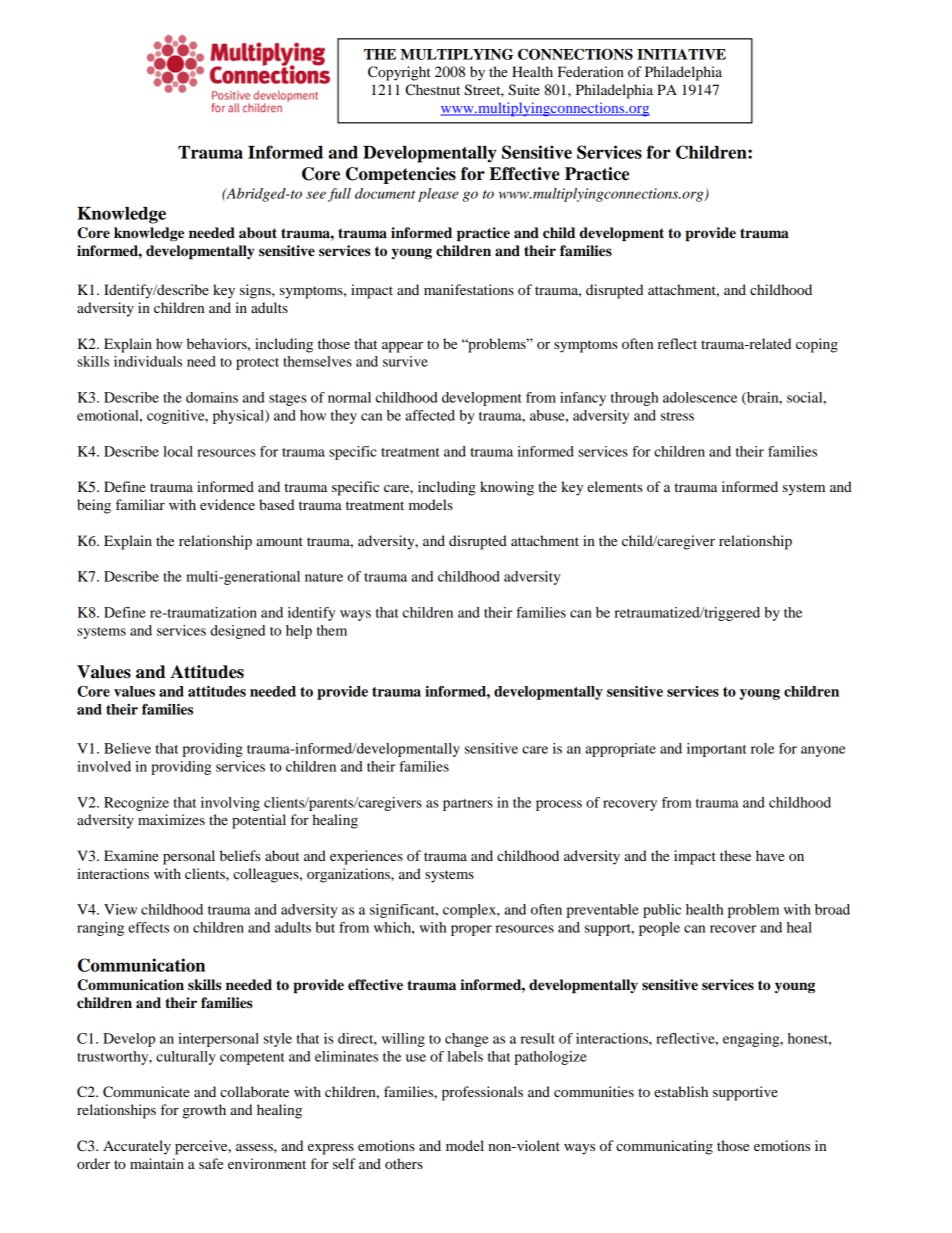  Describe the element at coordinates (171, 819) in the screenshot. I see `maximizes` at that location.
